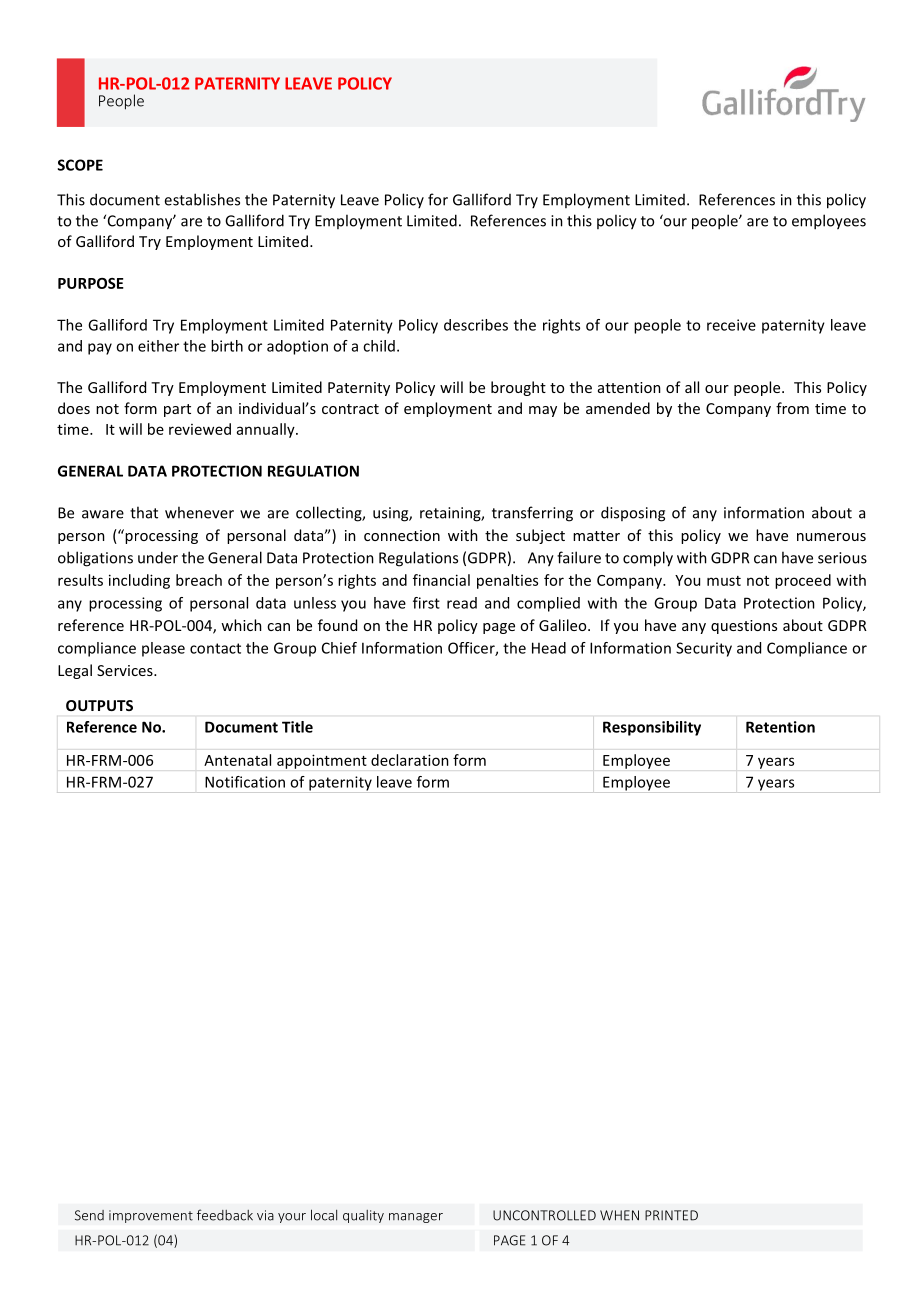 This image has height=1308, width=924. Describe the element at coordinates (151, 1216) in the image. I see `improvement` at that location.
